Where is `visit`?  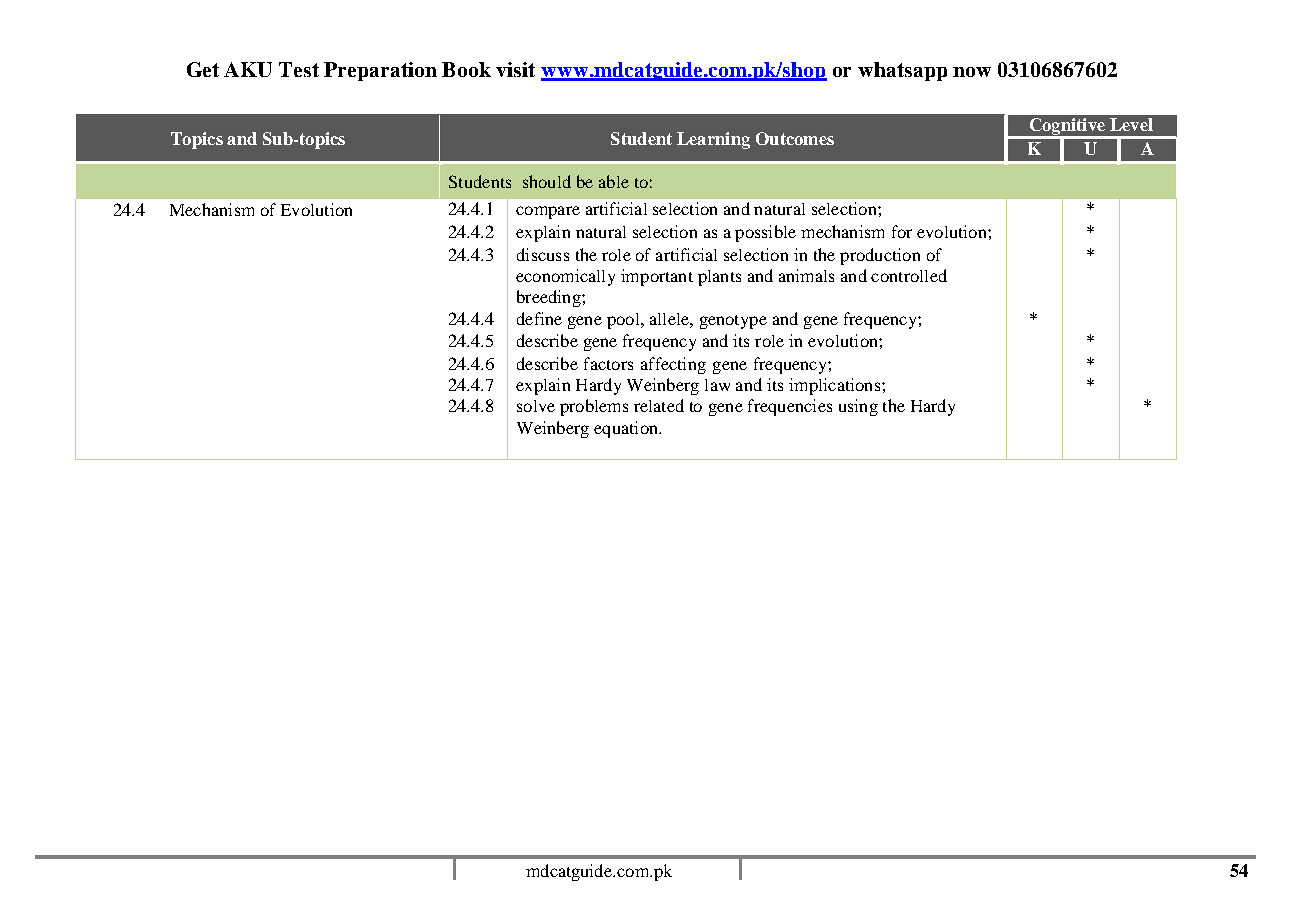 visit is located at coordinates (515, 69).
